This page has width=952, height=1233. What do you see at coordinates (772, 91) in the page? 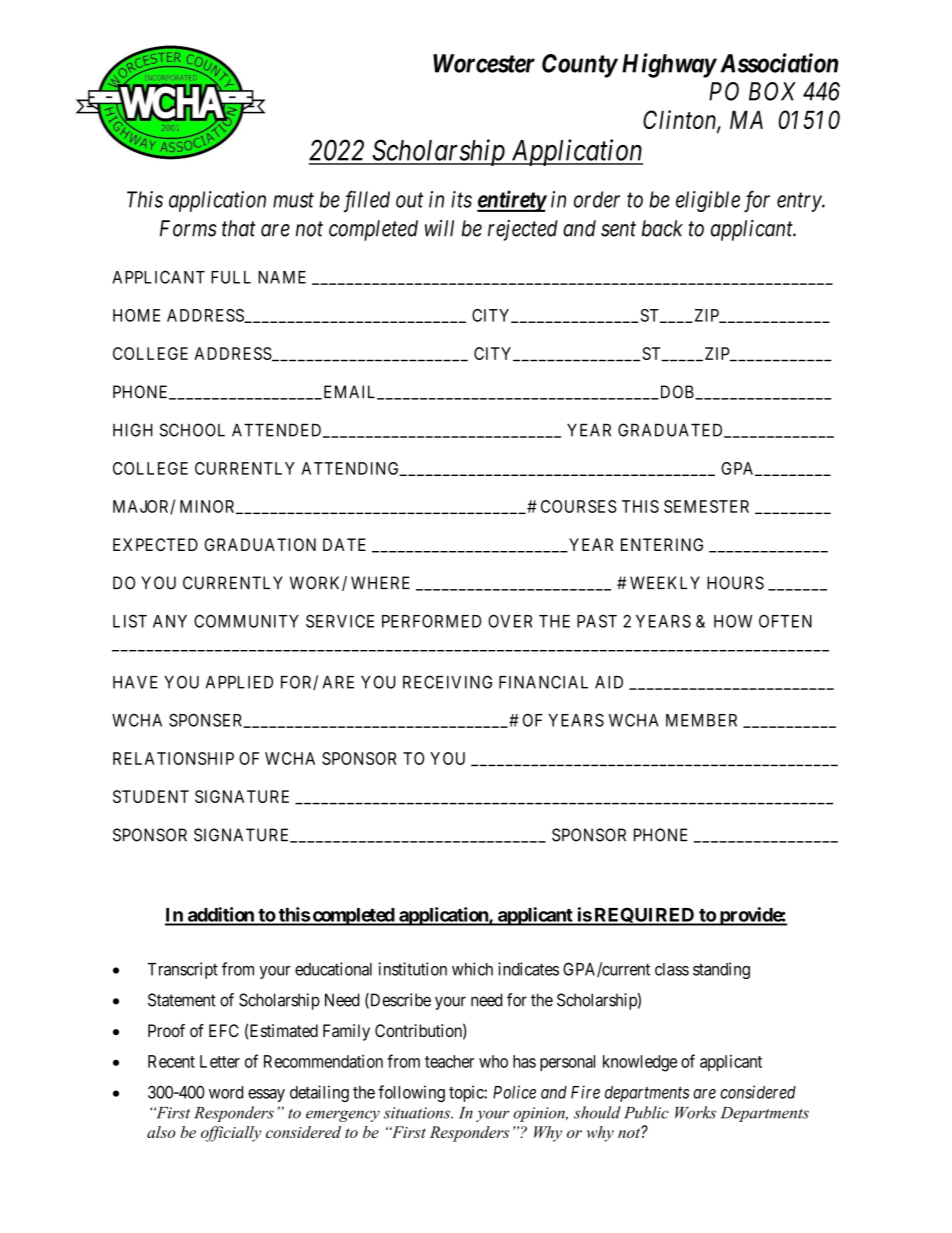
I see `BOX` at bounding box center [772, 91].
